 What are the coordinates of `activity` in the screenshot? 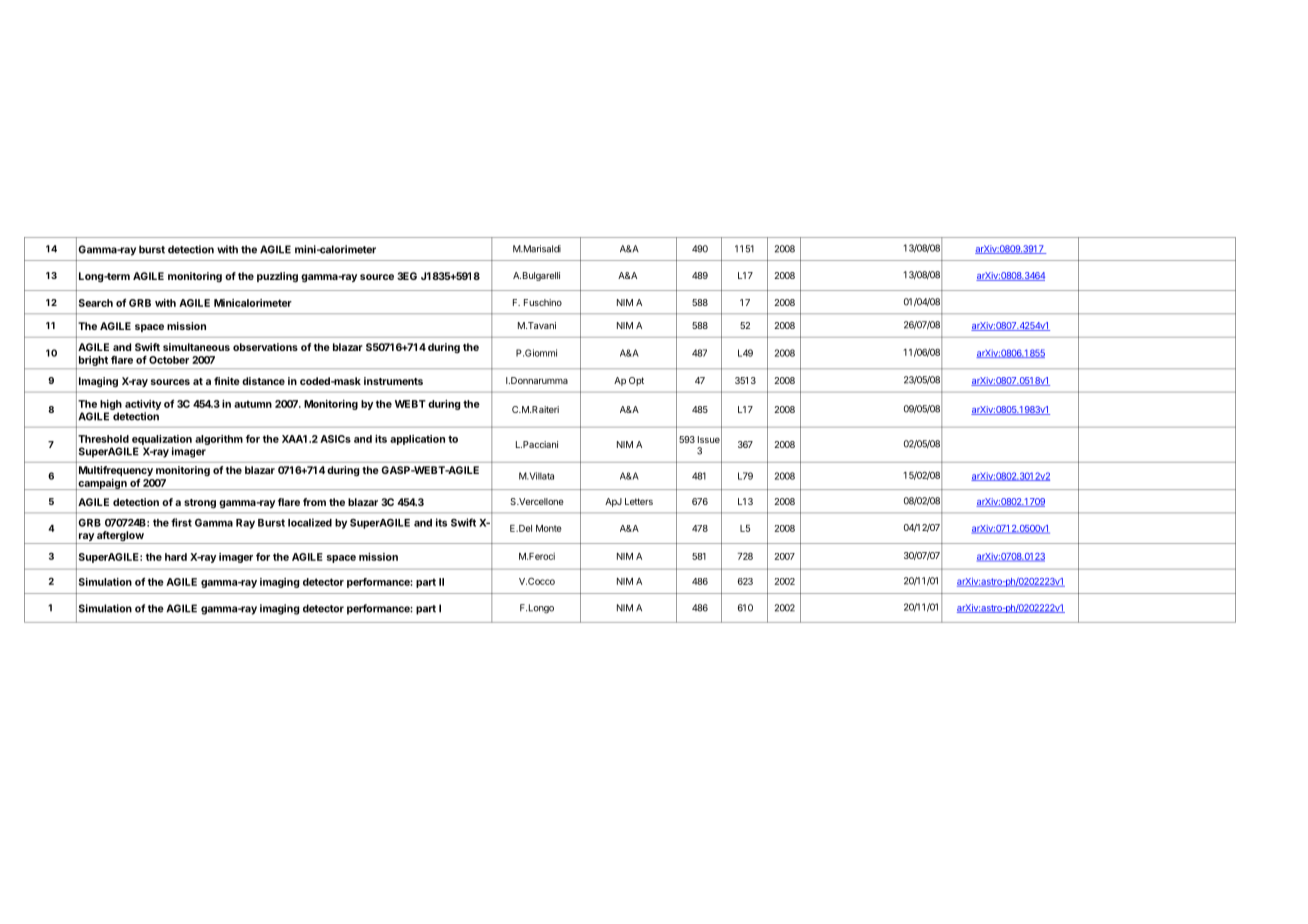 It's located at (143, 405).
